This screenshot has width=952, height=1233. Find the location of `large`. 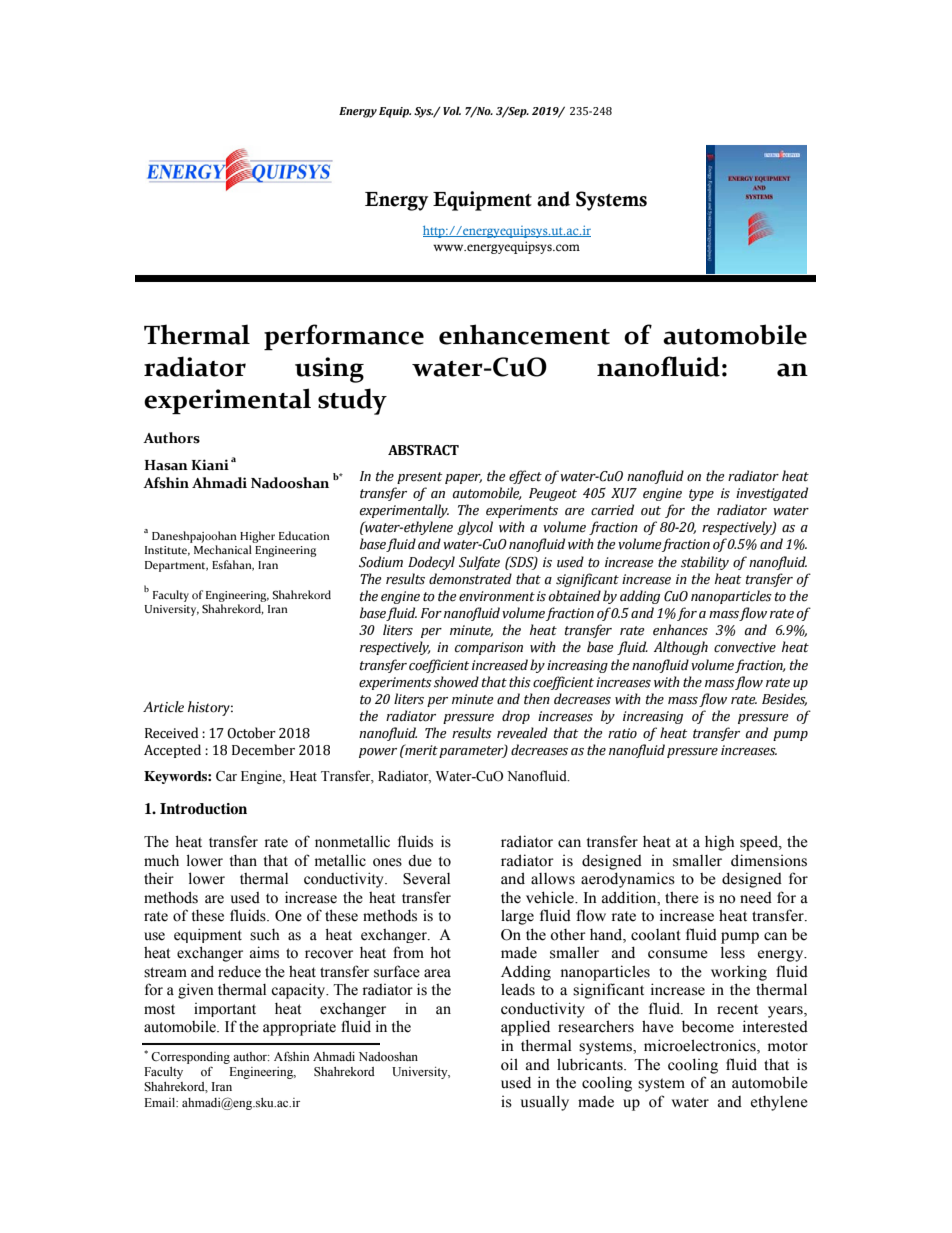

large is located at coordinates (517, 917).
